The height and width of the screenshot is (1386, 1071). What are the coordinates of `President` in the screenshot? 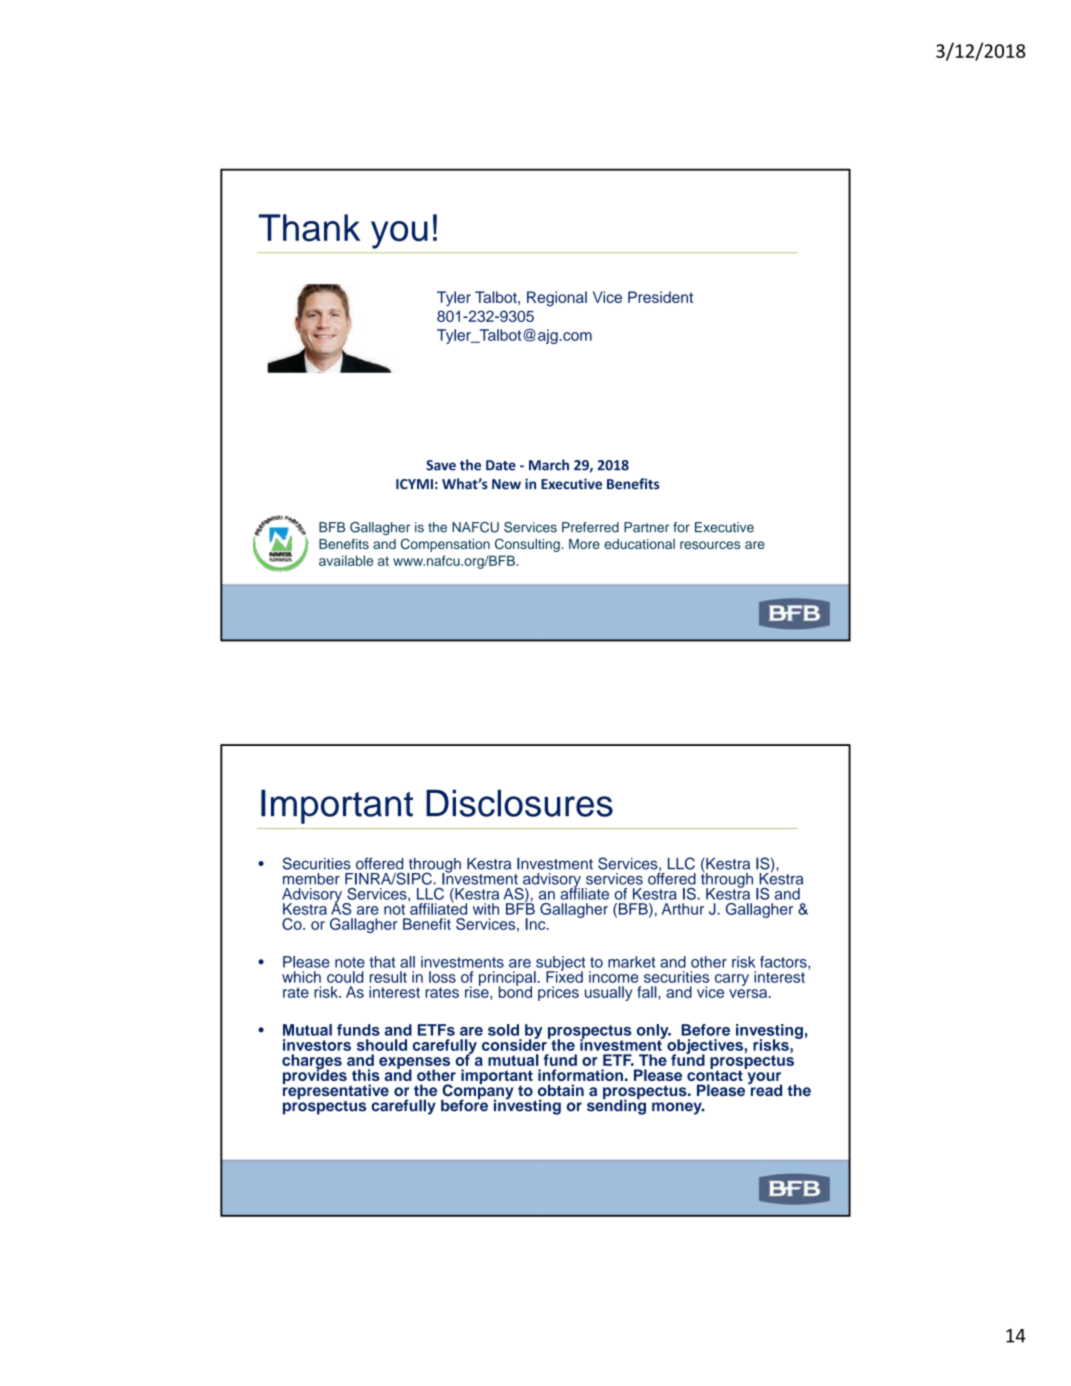 It's located at (660, 297).
